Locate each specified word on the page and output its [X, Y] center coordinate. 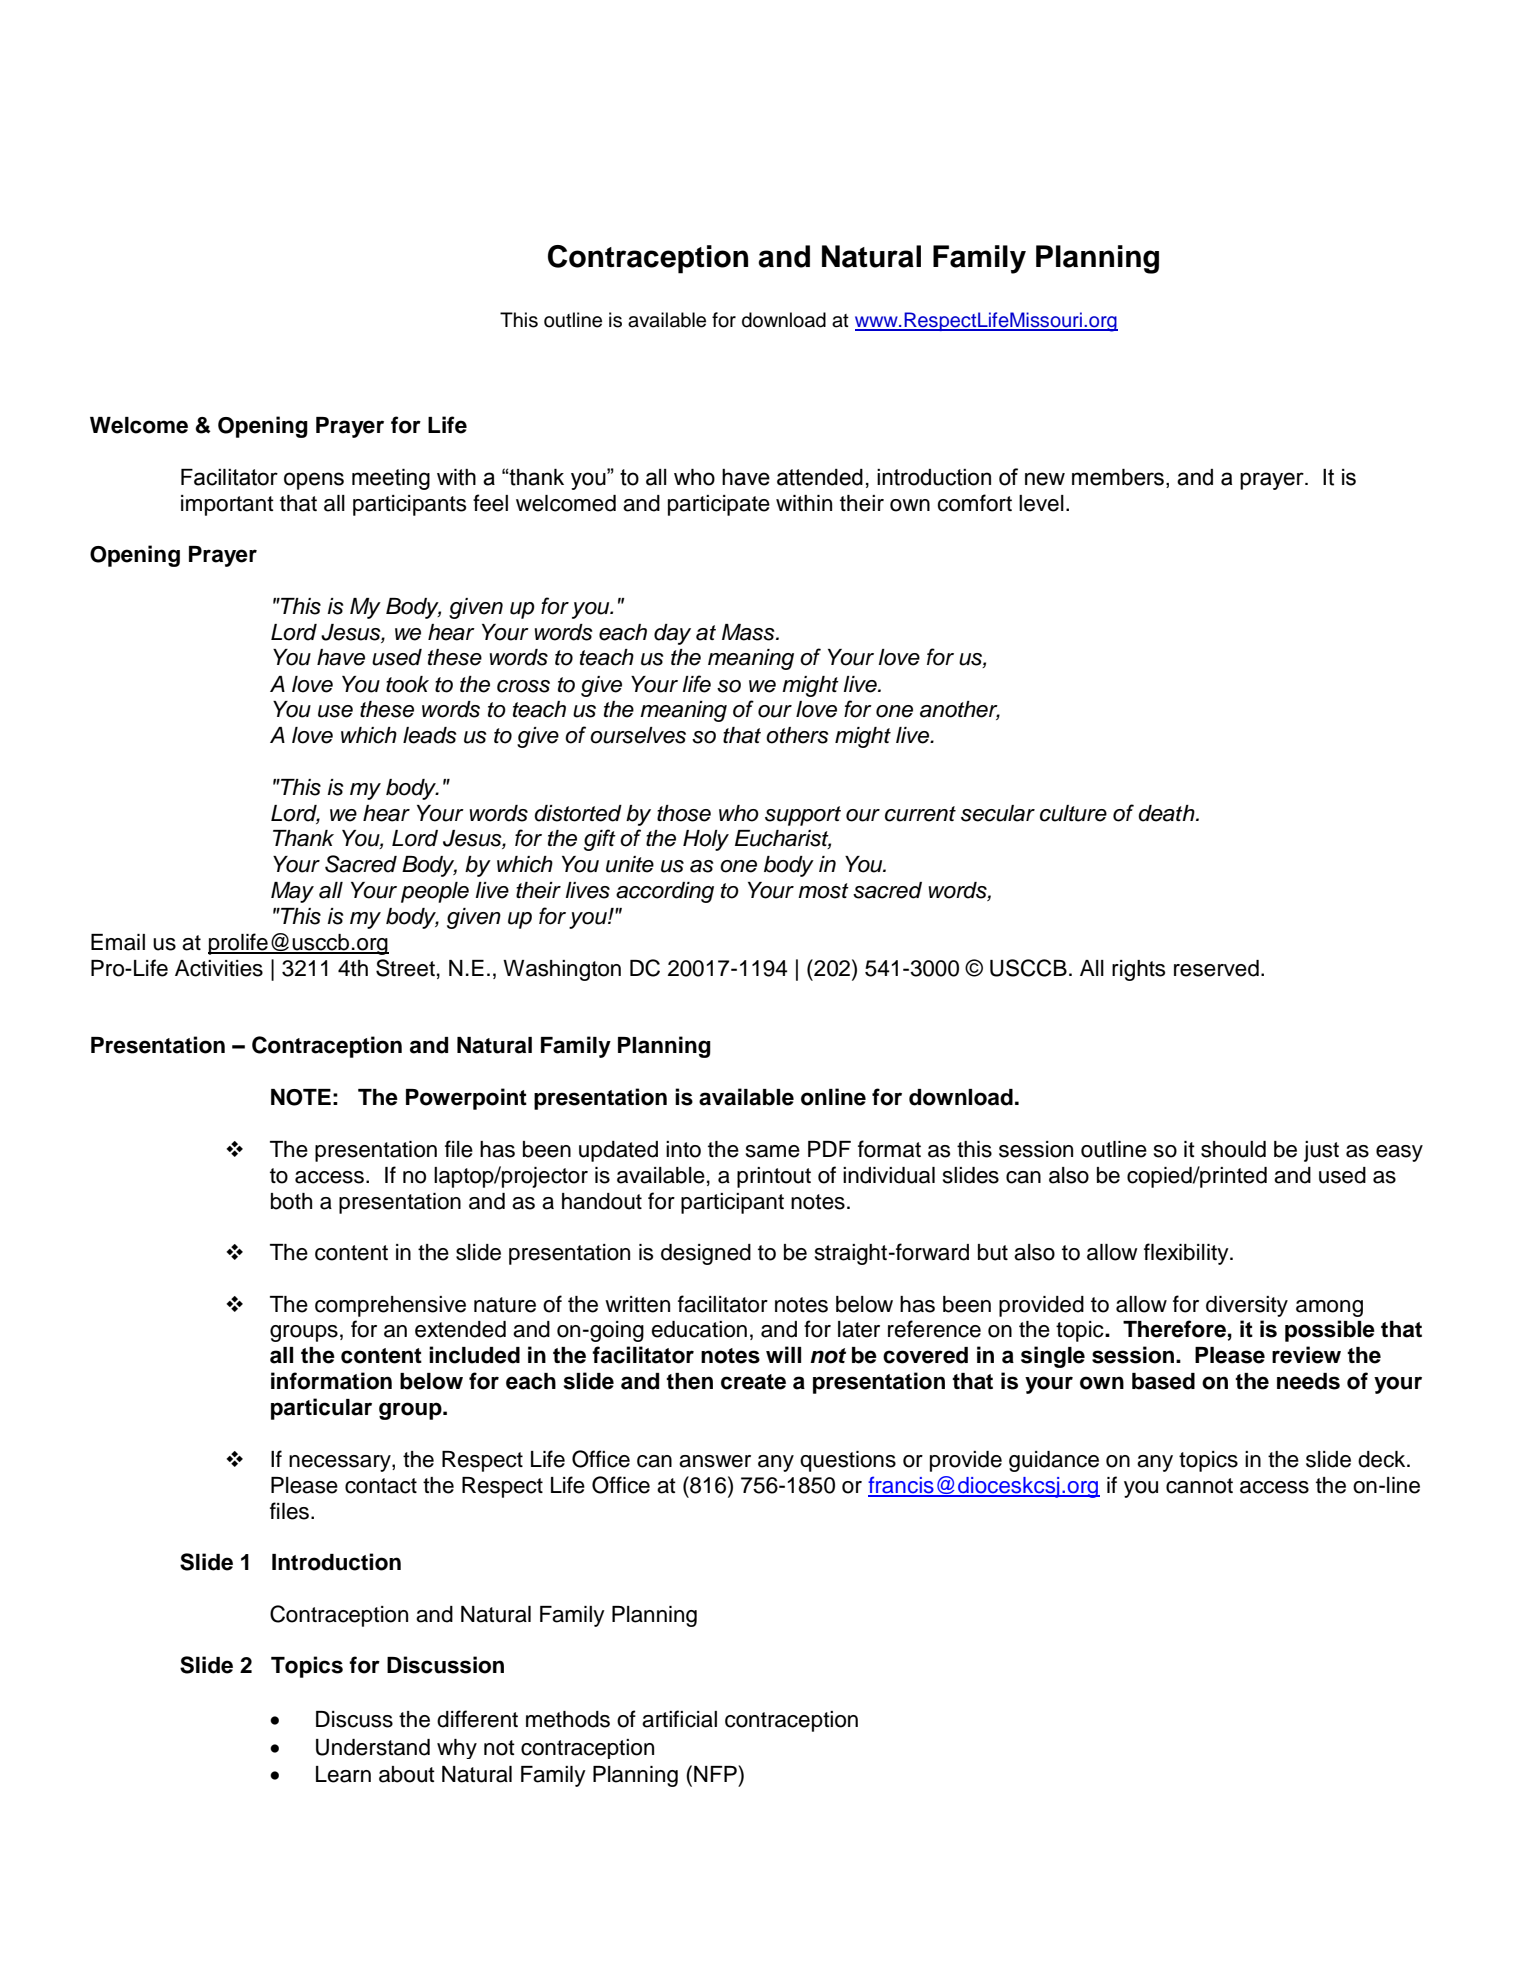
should [1233, 1149]
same [773, 1151]
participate [719, 505]
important [227, 505]
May [292, 892]
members [1118, 477]
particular [321, 1409]
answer [715, 1461]
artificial [679, 1719]
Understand [373, 1747]
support [803, 816]
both [291, 1201]
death [1167, 813]
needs [1308, 1381]
